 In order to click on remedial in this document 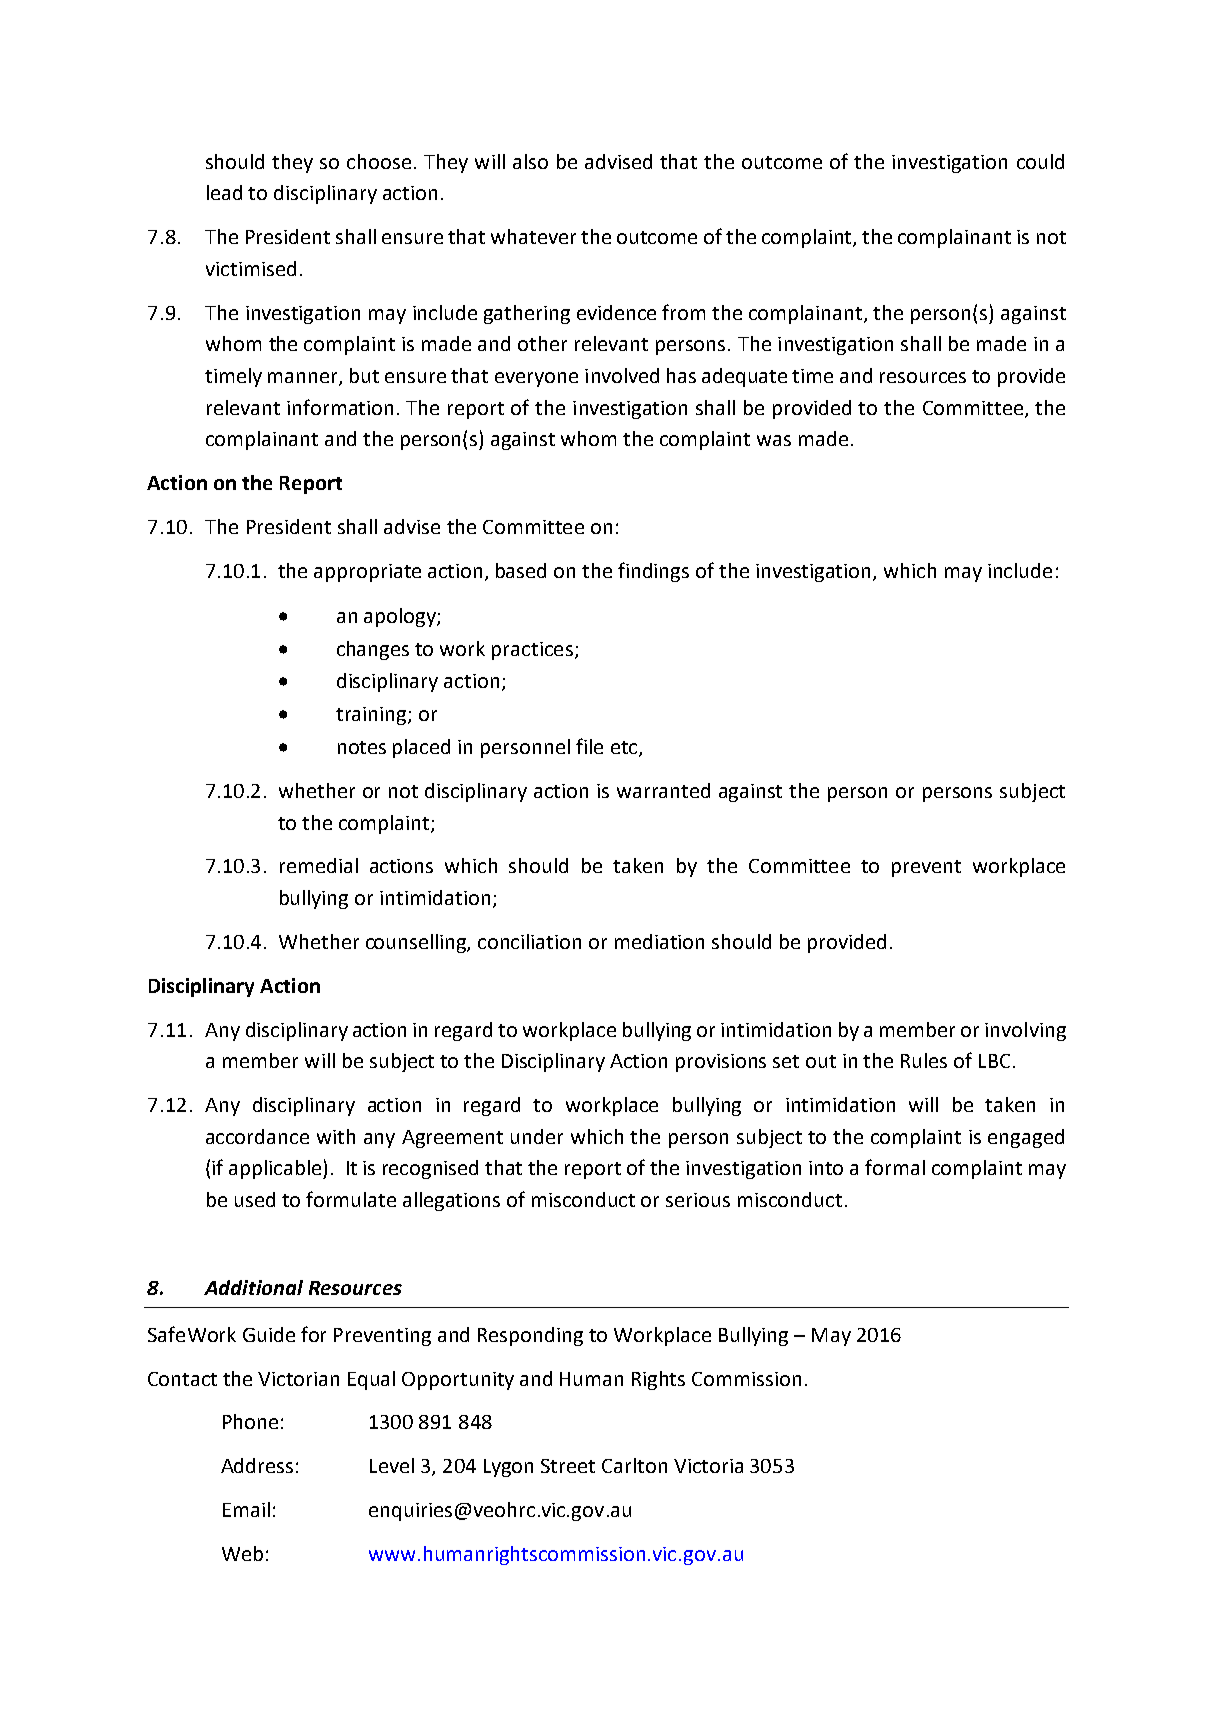, I will do `click(319, 865)`.
